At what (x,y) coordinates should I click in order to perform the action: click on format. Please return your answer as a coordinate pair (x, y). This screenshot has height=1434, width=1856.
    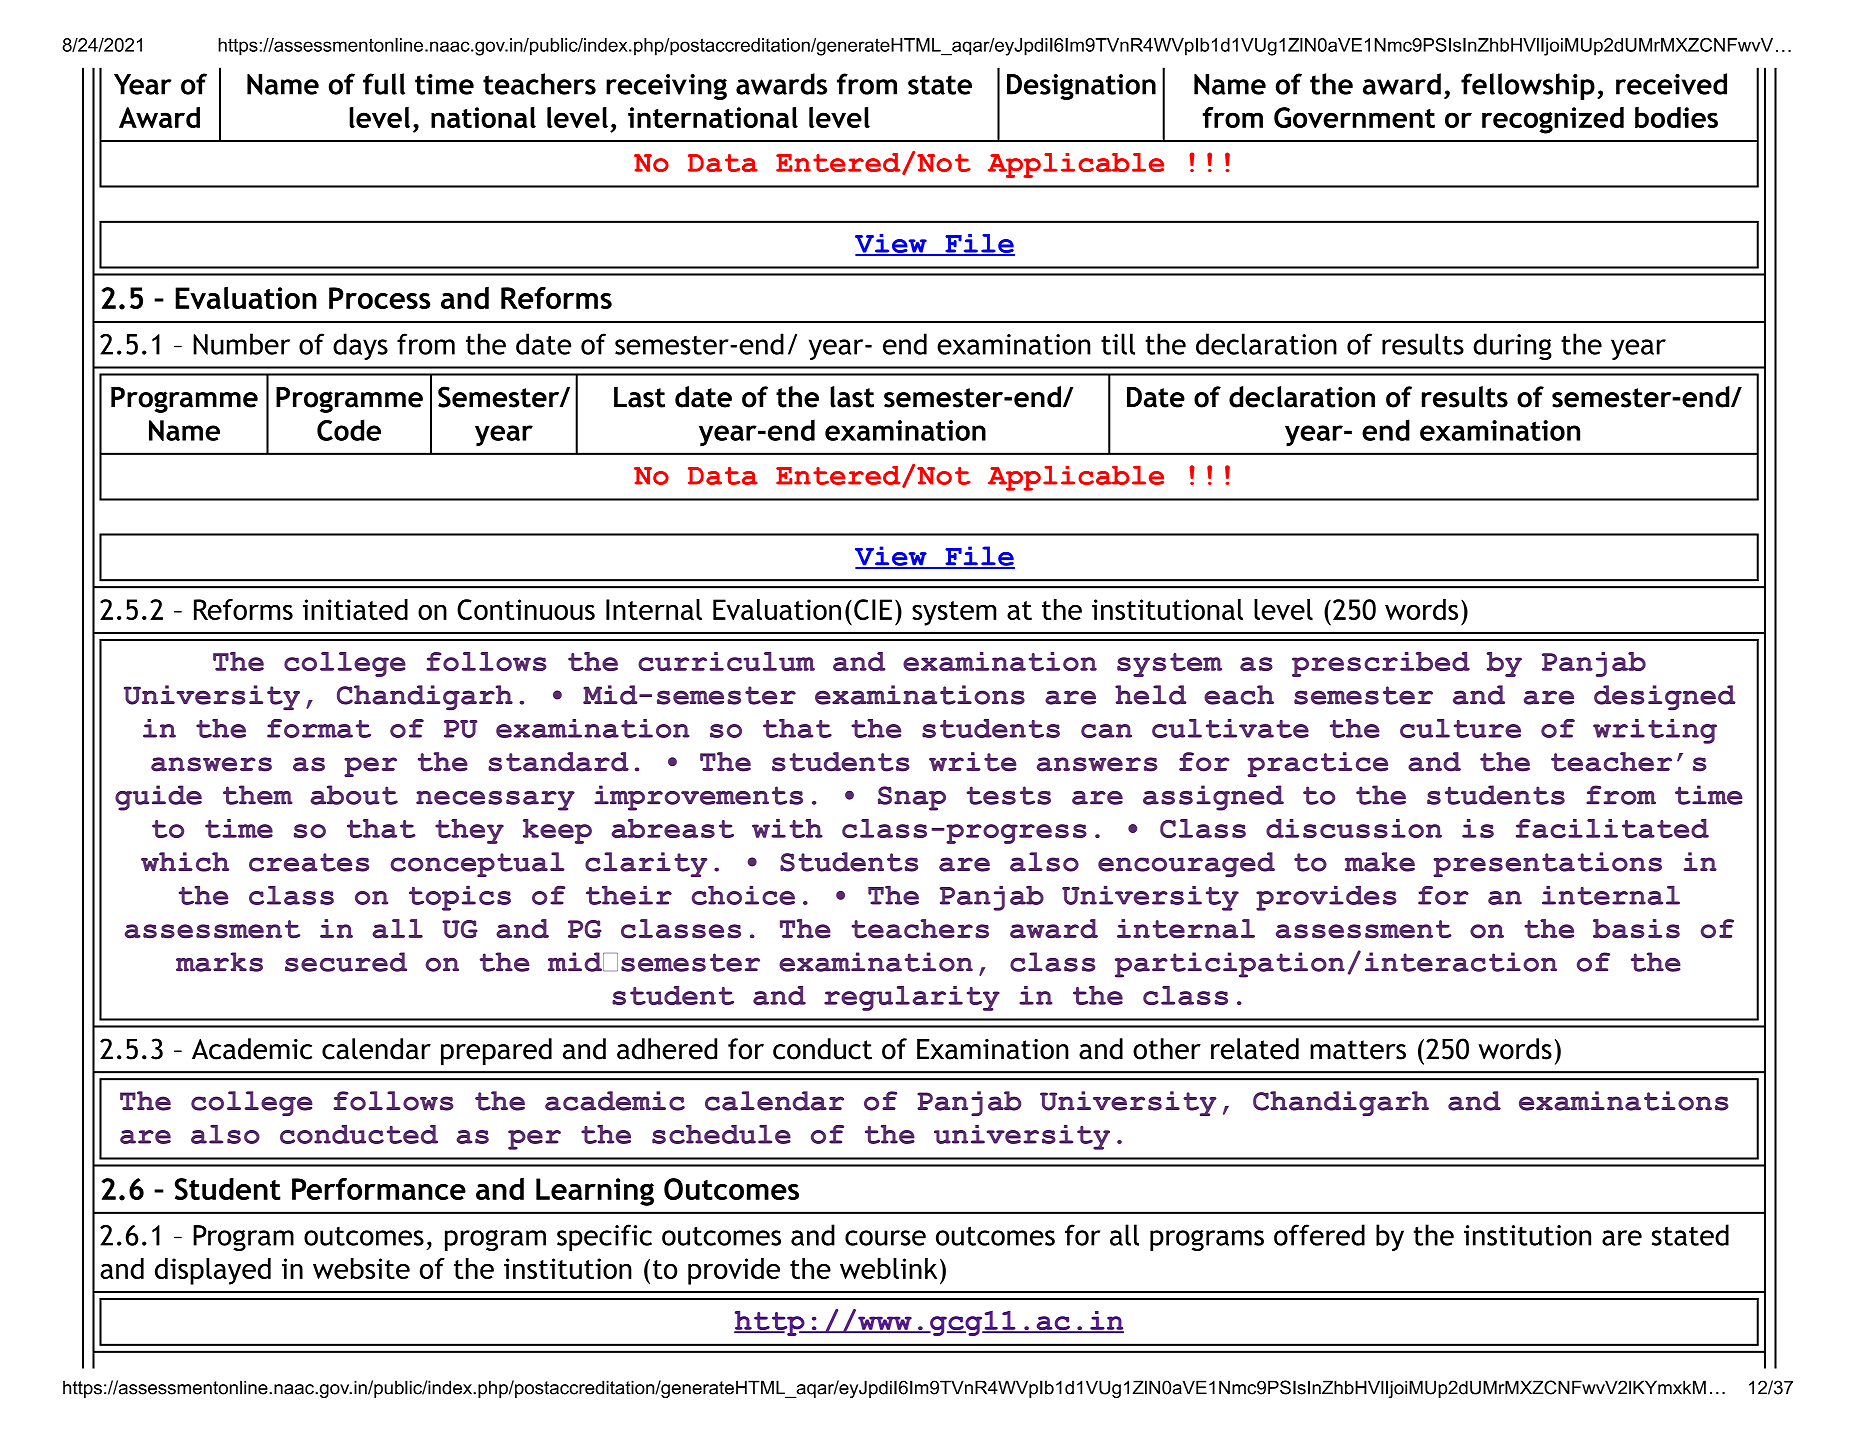
    Looking at the image, I should click on (319, 728).
